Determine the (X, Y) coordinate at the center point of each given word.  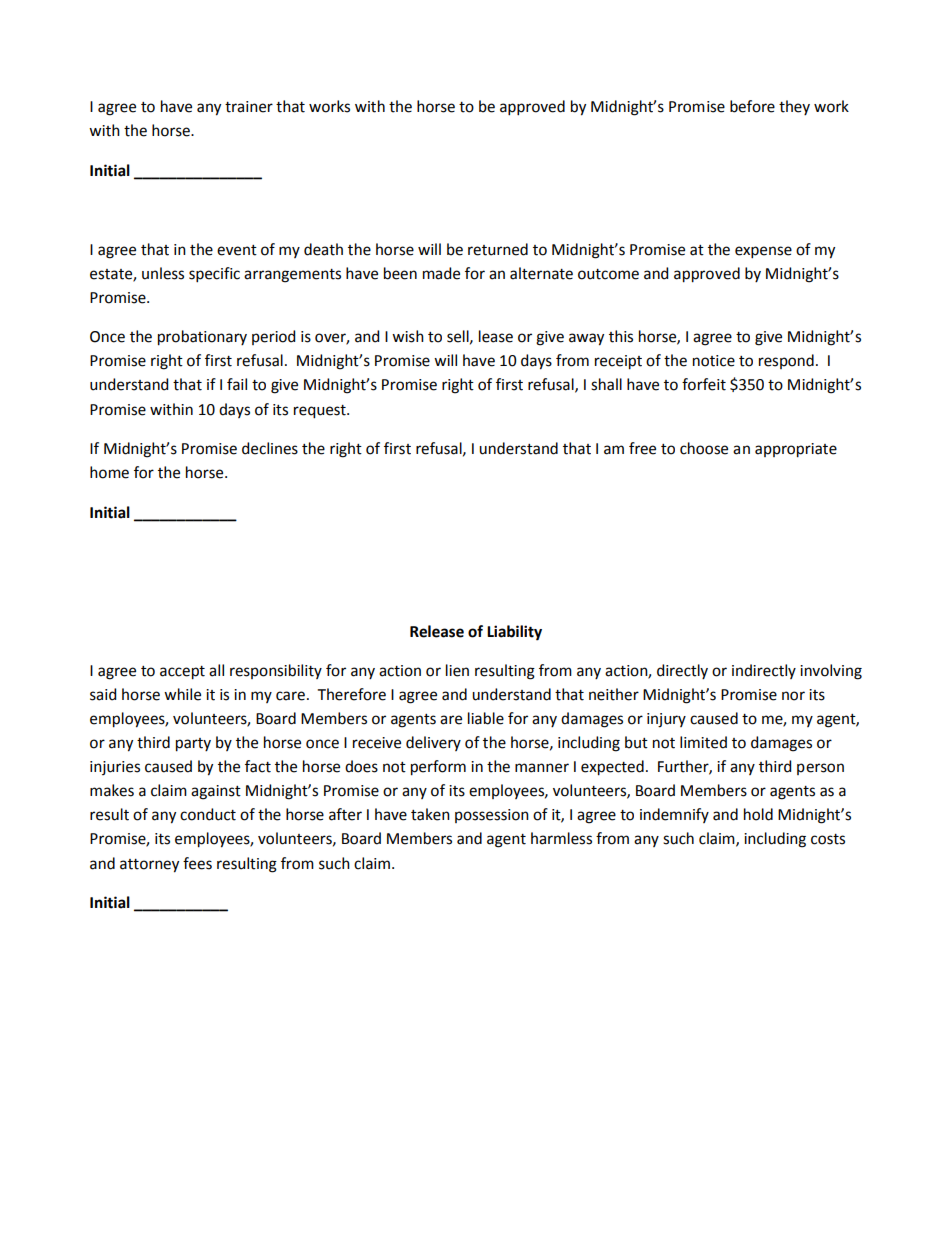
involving (831, 672)
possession (492, 816)
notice (714, 361)
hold (758, 814)
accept (182, 673)
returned (498, 249)
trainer (249, 107)
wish (408, 336)
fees (197, 863)
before (752, 106)
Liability (514, 633)
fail (237, 384)
